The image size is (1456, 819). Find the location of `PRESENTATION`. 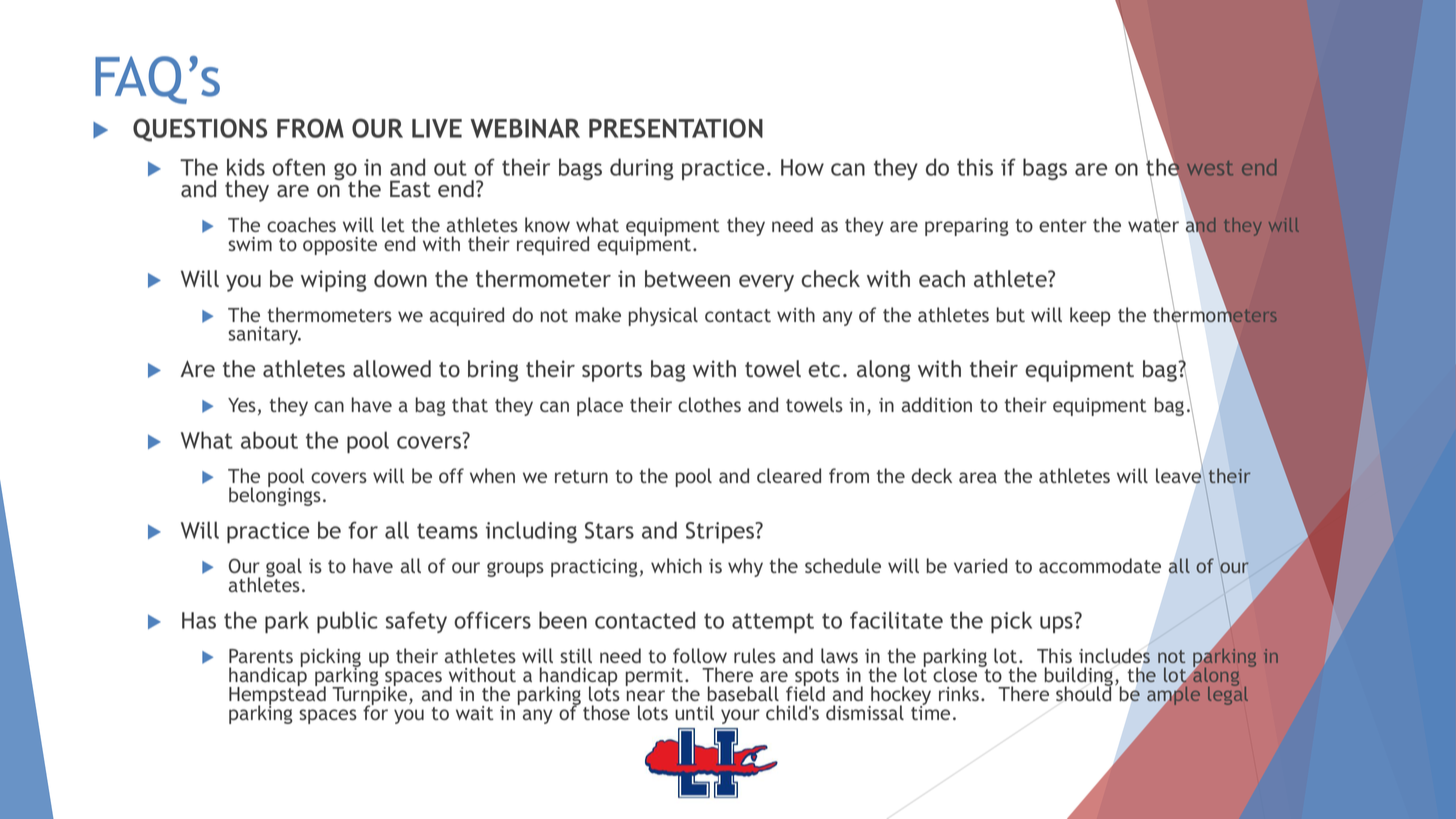

PRESENTATION is located at coordinates (676, 128).
